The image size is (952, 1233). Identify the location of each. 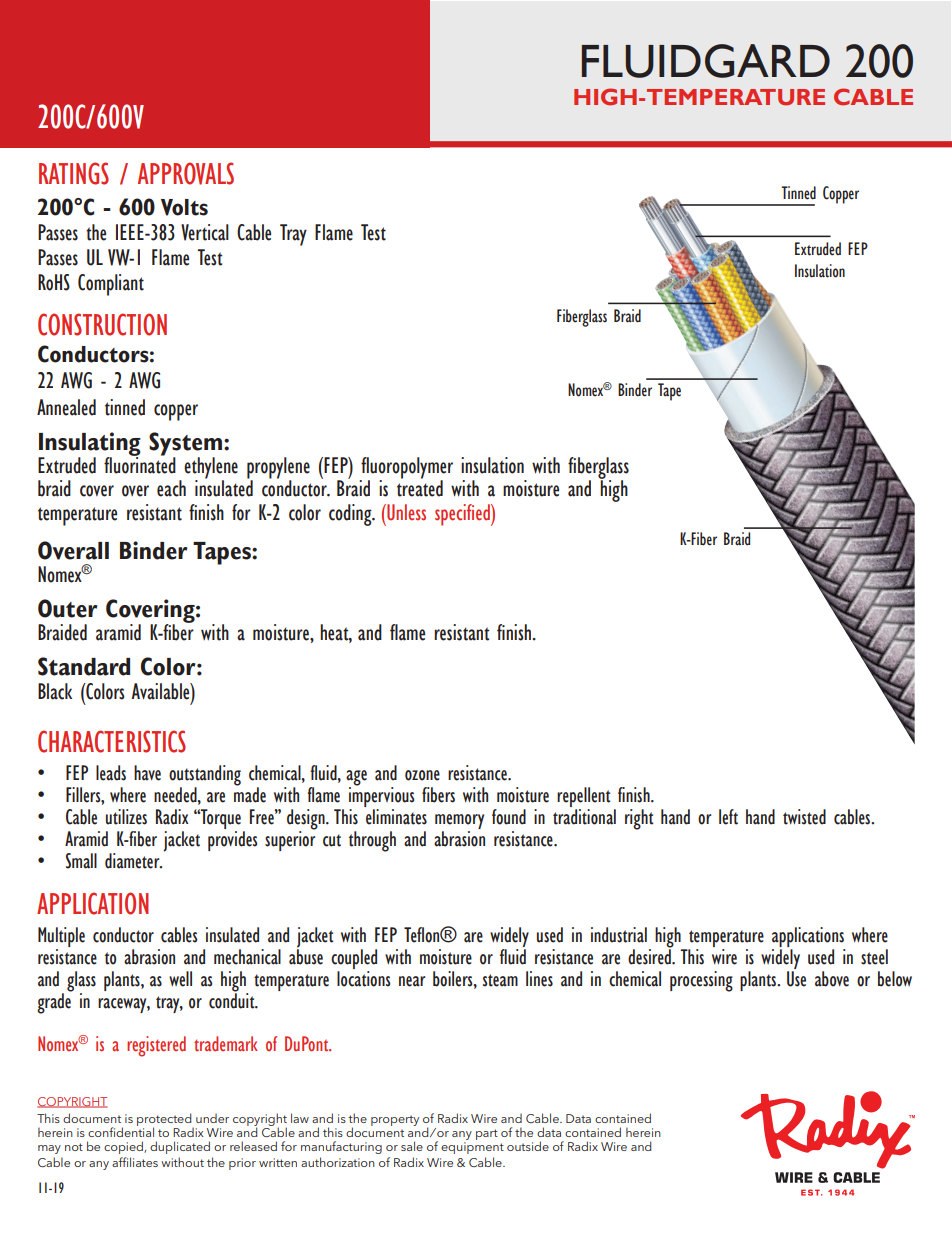
(171, 488).
